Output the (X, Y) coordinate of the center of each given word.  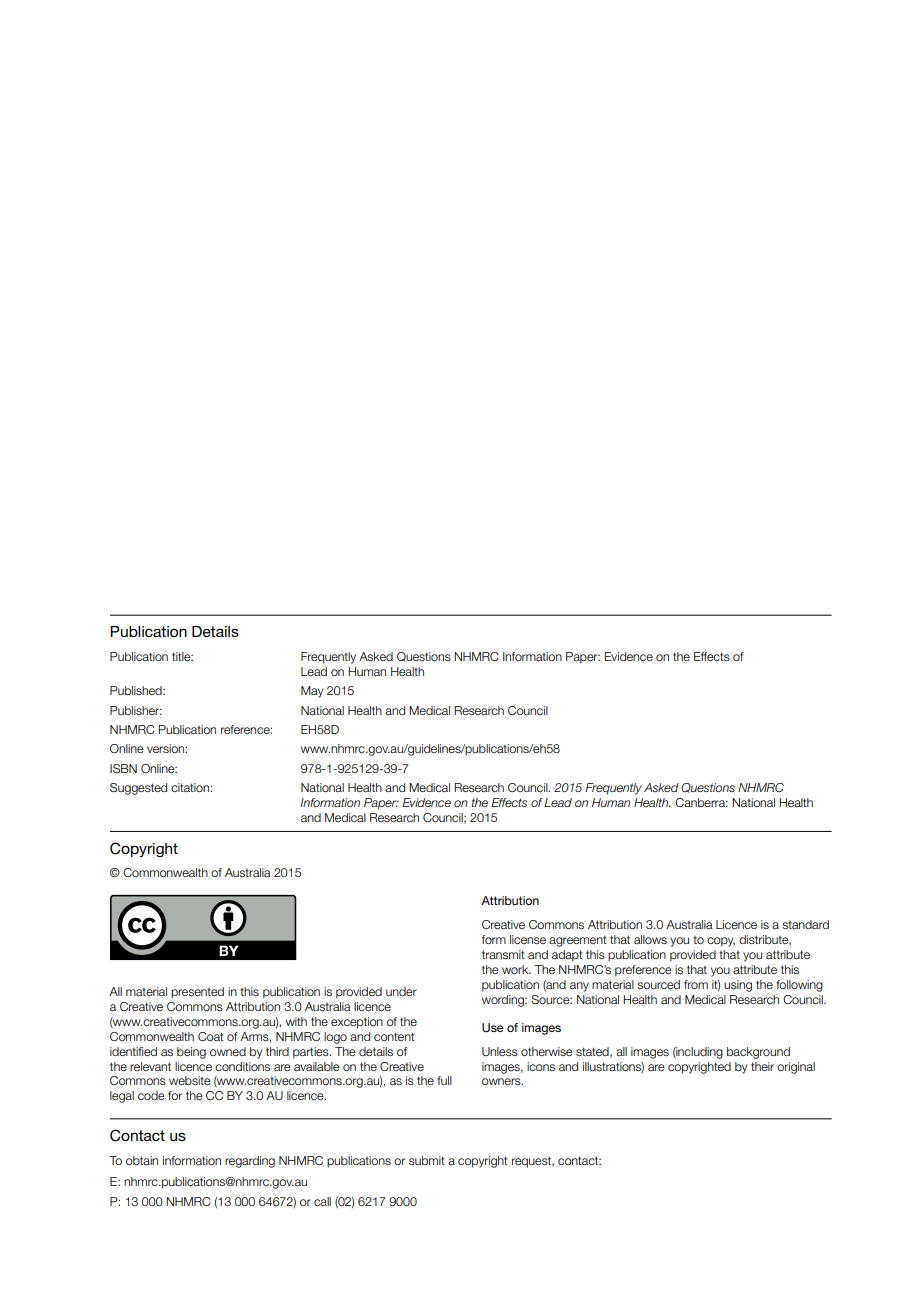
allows (650, 939)
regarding (250, 1162)
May (312, 692)
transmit (503, 954)
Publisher (136, 710)
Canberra (701, 802)
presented (197, 993)
